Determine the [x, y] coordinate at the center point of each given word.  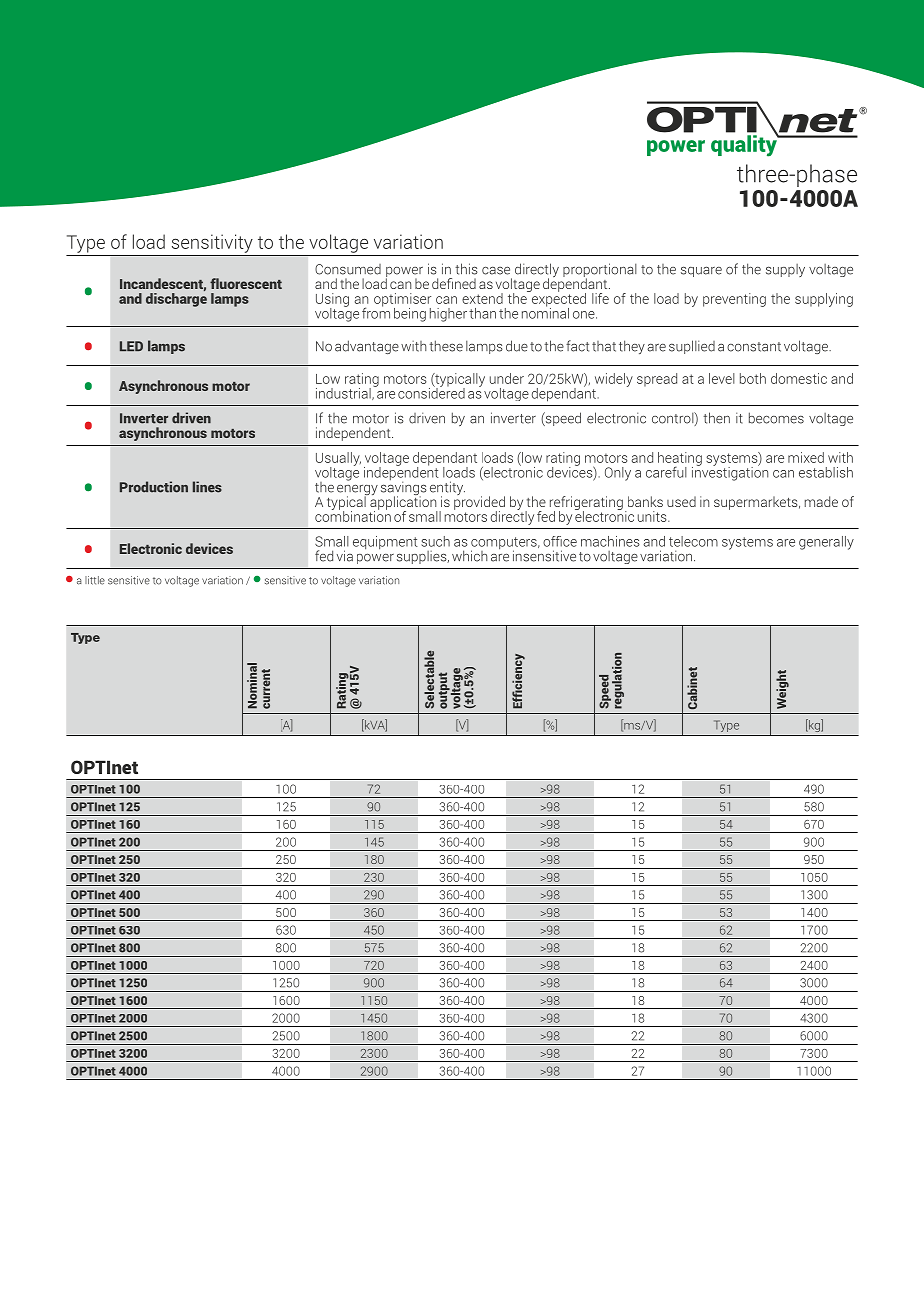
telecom [693, 541]
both [753, 378]
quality [745, 145]
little [95, 580]
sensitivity [212, 243]
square [701, 271]
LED [131, 346]
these [446, 346]
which [470, 556]
